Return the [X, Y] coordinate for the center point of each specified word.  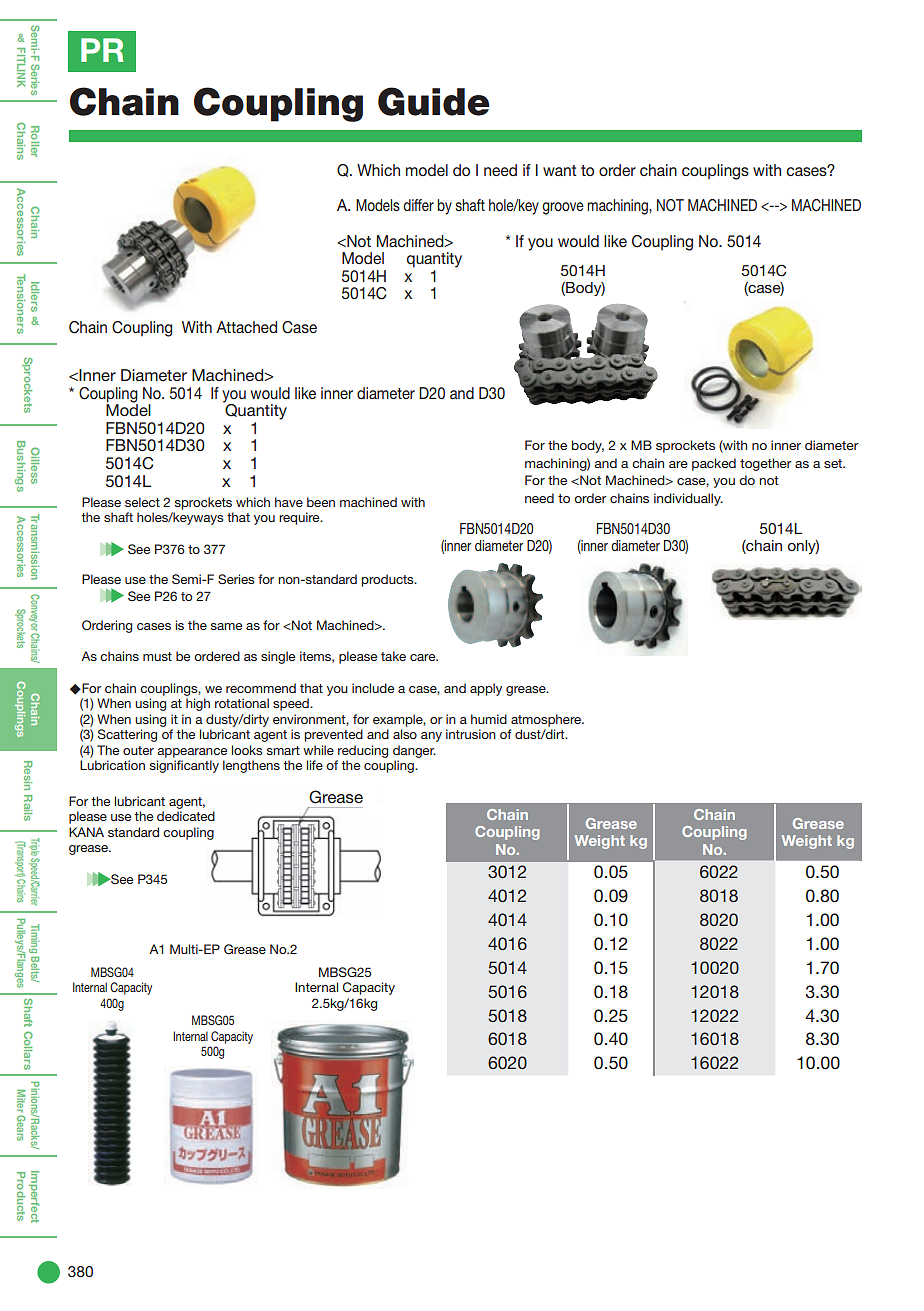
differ [418, 205]
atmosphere [547, 720]
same [226, 626]
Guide [434, 101]
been [321, 502]
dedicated [186, 816]
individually [688, 499]
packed [714, 464]
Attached [246, 327]
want [559, 170]
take [393, 656]
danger [414, 751]
